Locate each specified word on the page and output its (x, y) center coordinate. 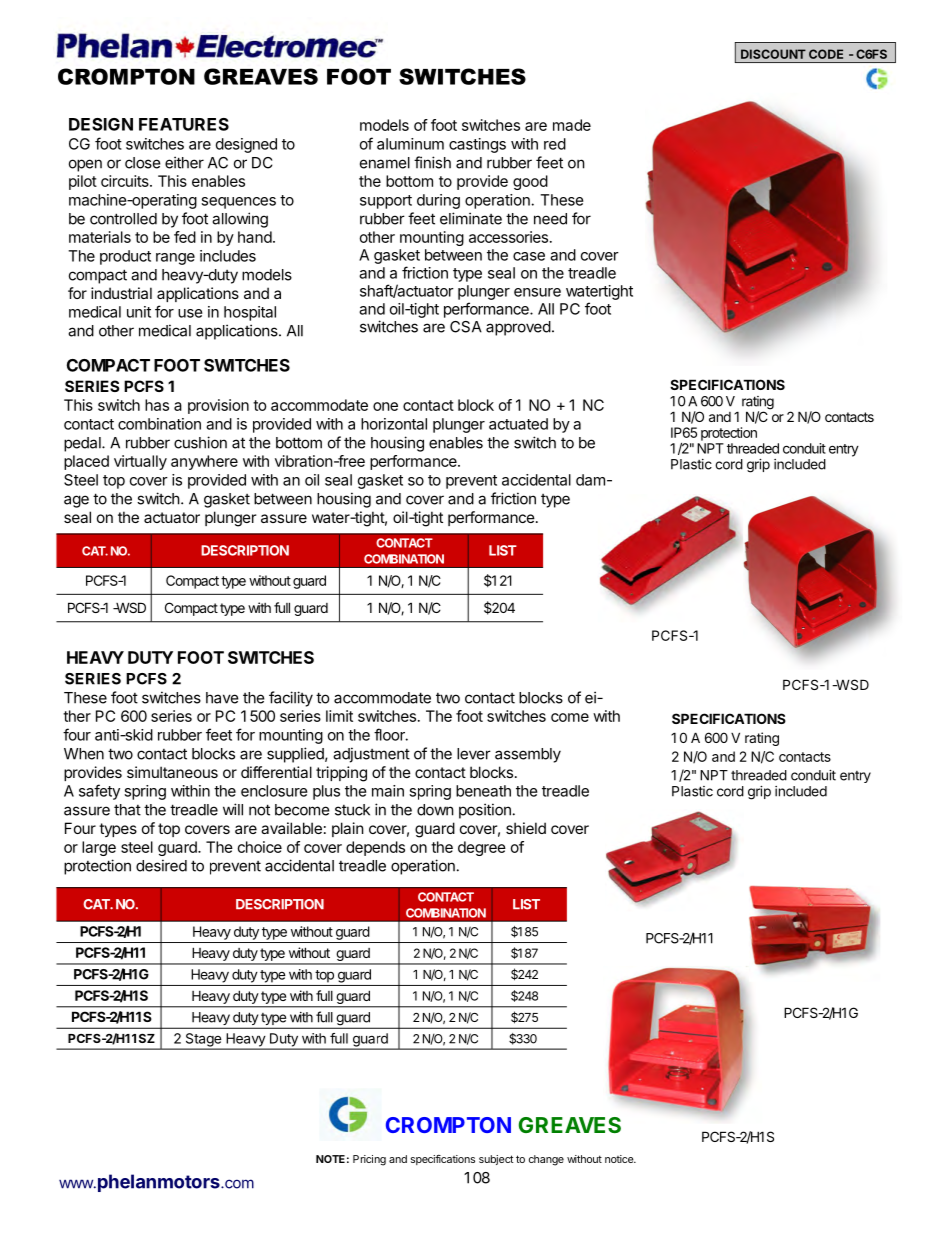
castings (477, 145)
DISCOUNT (773, 54)
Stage (203, 1041)
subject (496, 1160)
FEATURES (184, 124)
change (546, 1160)
